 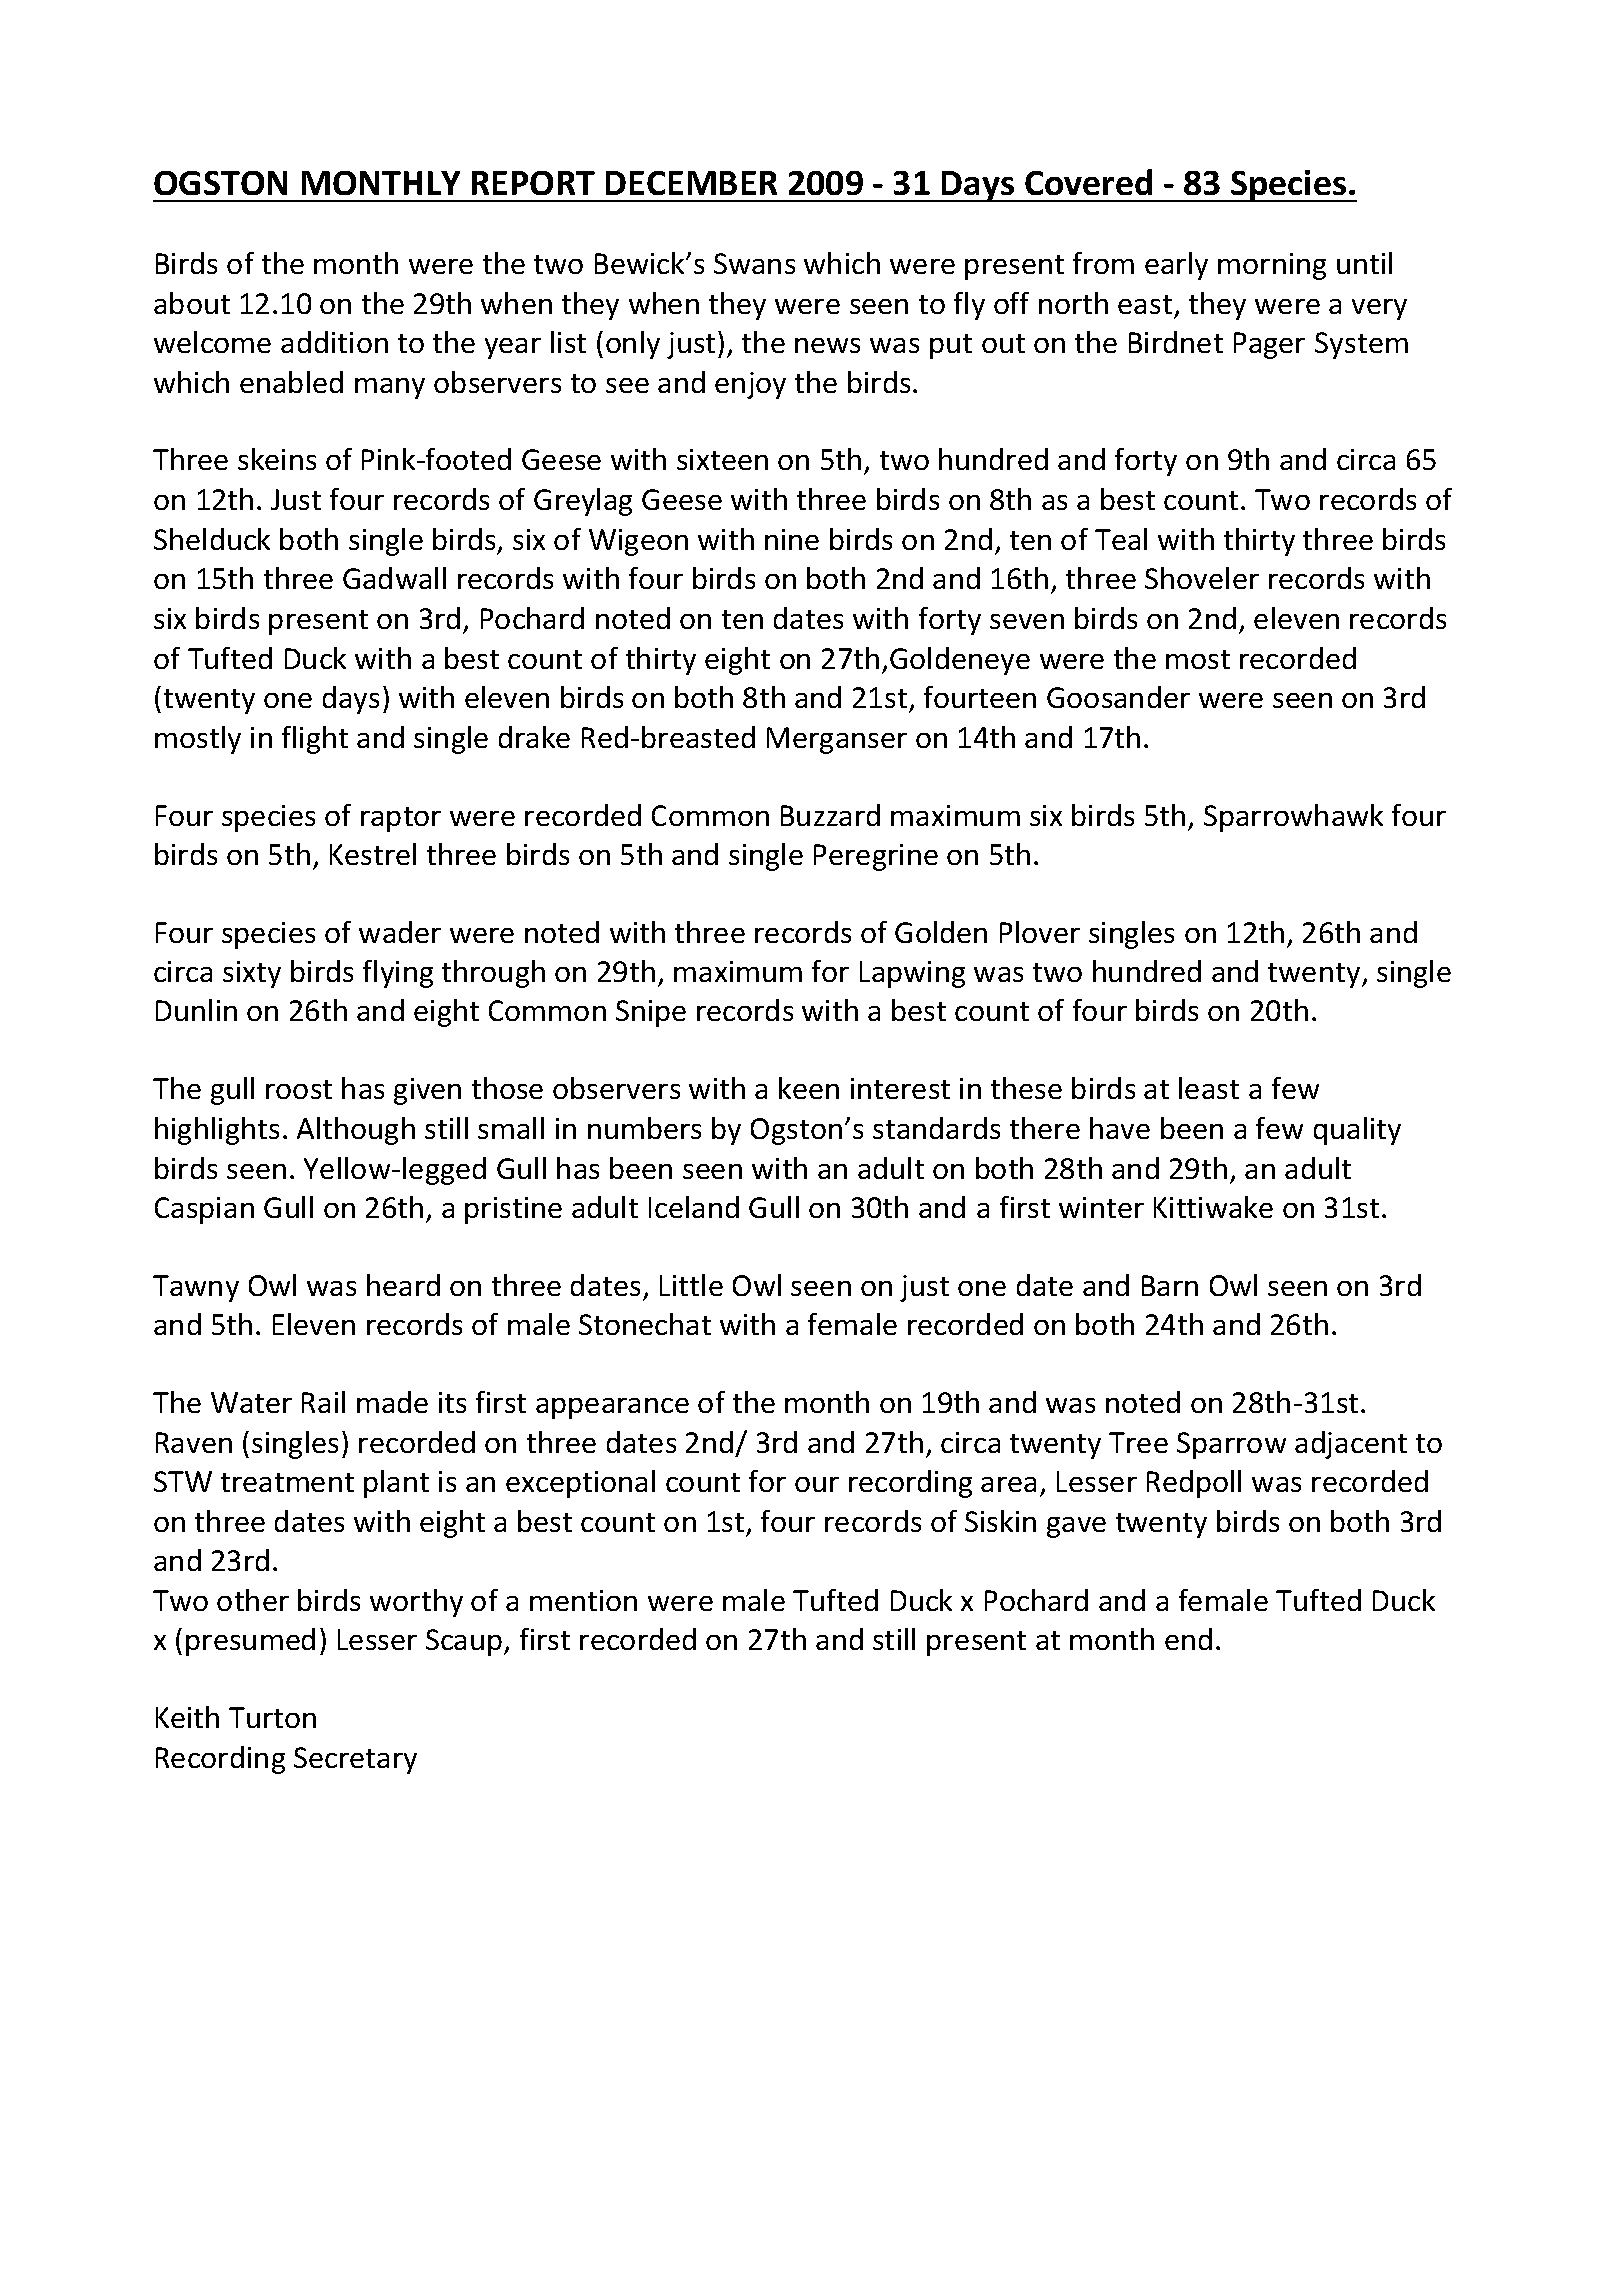 I want to click on morning, so click(x=1272, y=266).
